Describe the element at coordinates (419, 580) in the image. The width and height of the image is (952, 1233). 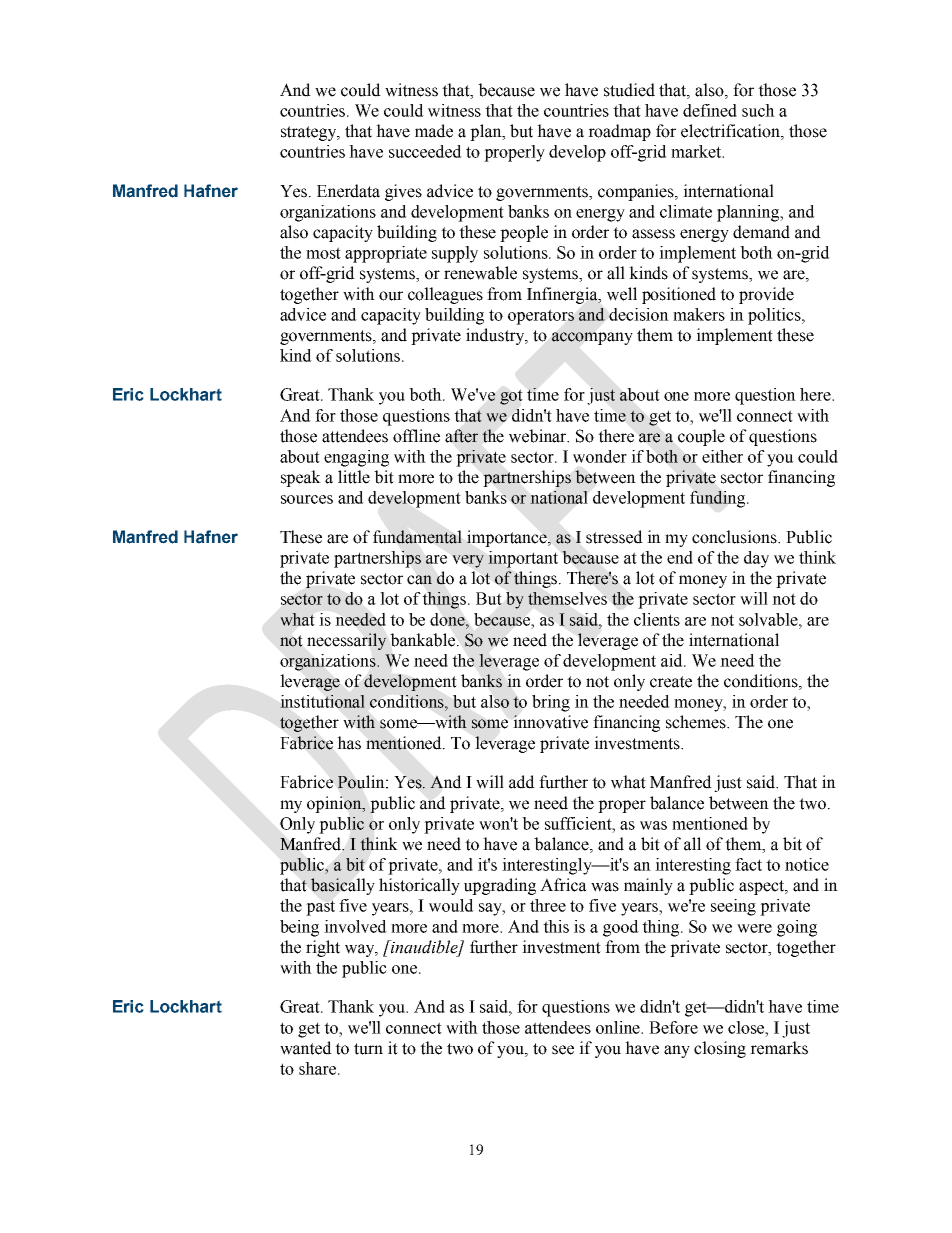
I see `can` at that location.
